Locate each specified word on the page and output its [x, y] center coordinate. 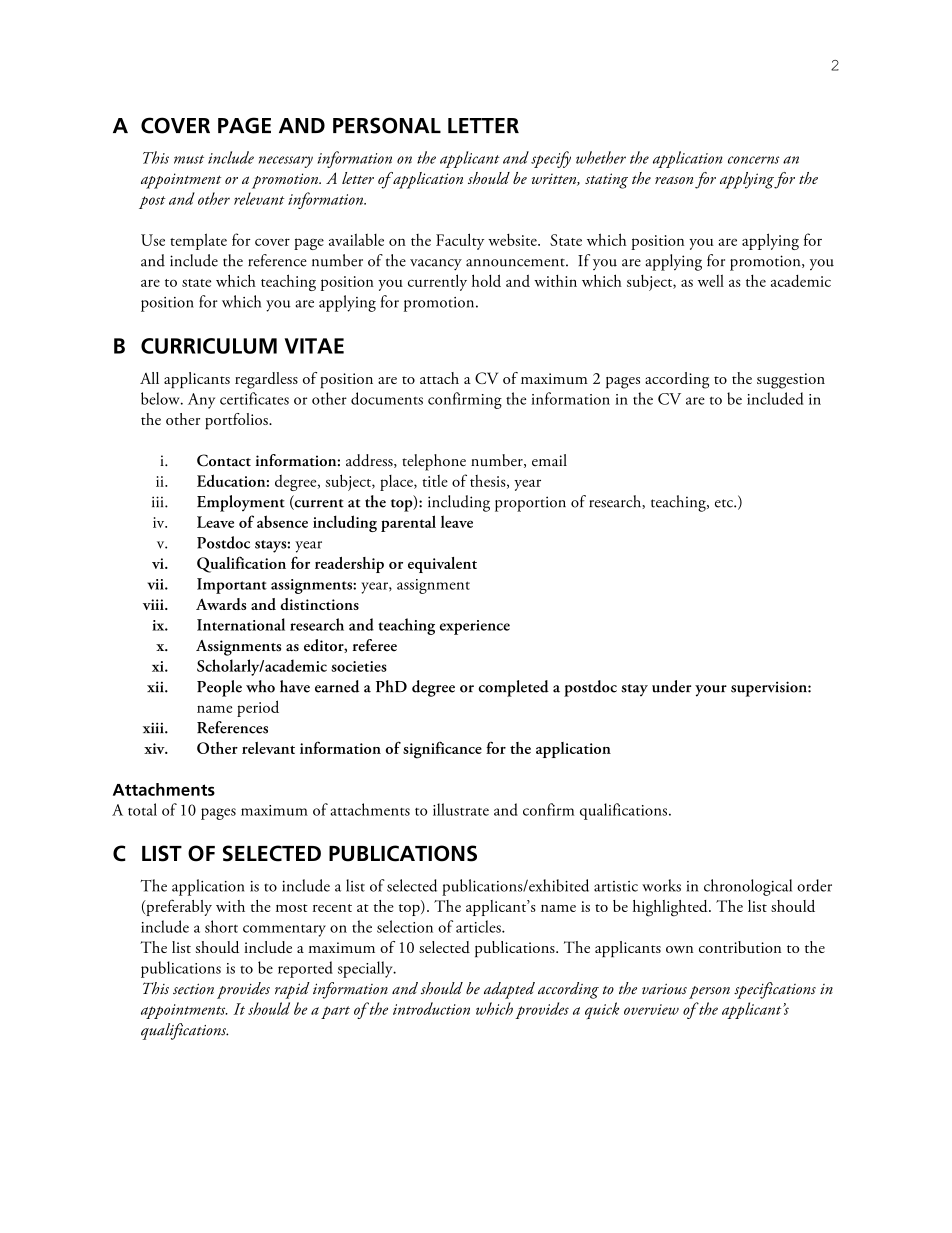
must [189, 159]
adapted [509, 990]
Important [232, 586]
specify [551, 159]
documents [387, 398]
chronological [748, 887]
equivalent [442, 565]
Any [201, 401]
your [711, 691]
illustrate [461, 809]
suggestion [791, 381]
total [142, 809]
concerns [754, 160]
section [193, 989]
